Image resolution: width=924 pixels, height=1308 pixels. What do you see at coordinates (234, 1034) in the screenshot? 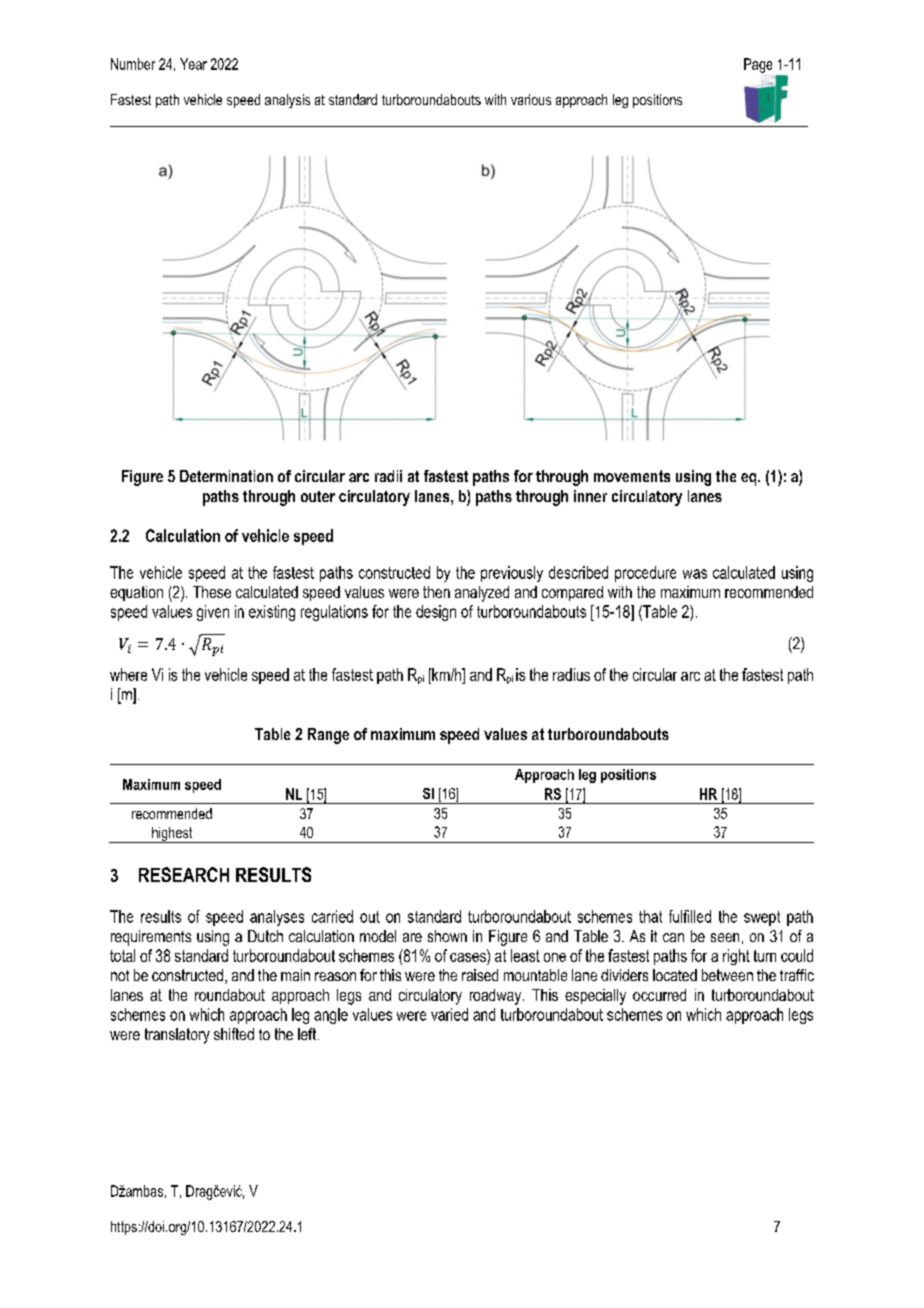
I see `shifted` at bounding box center [234, 1034].
